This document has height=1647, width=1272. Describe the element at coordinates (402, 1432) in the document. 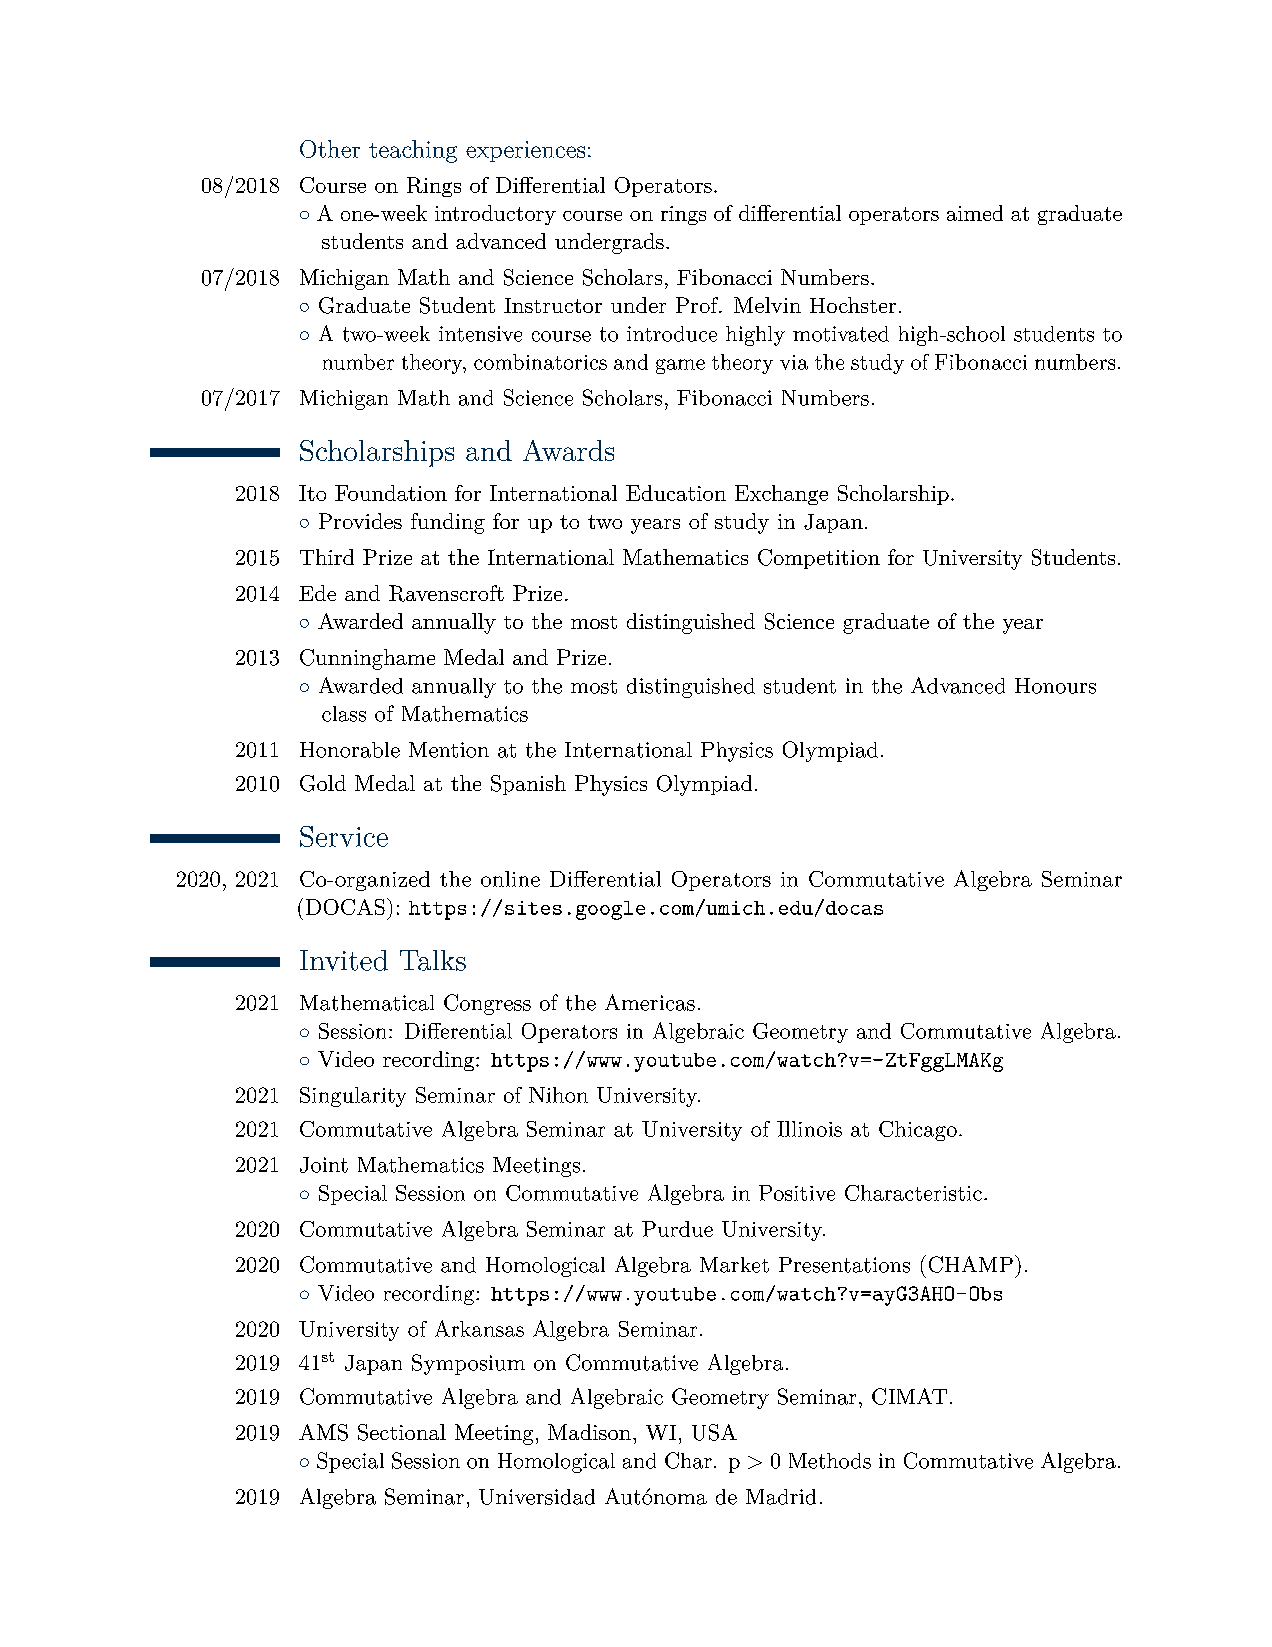

I see `Sectional` at that location.
